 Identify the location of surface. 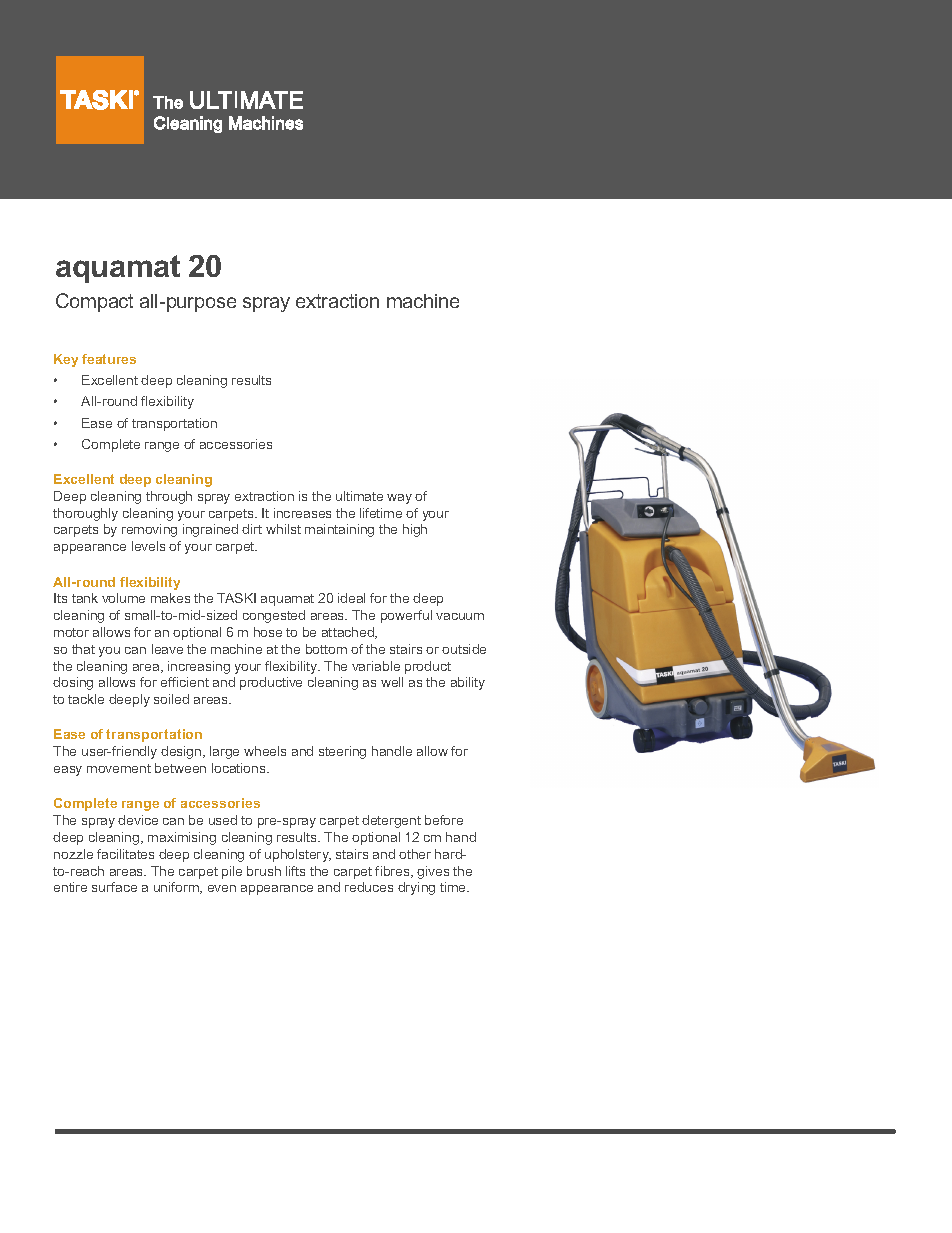
(114, 887).
